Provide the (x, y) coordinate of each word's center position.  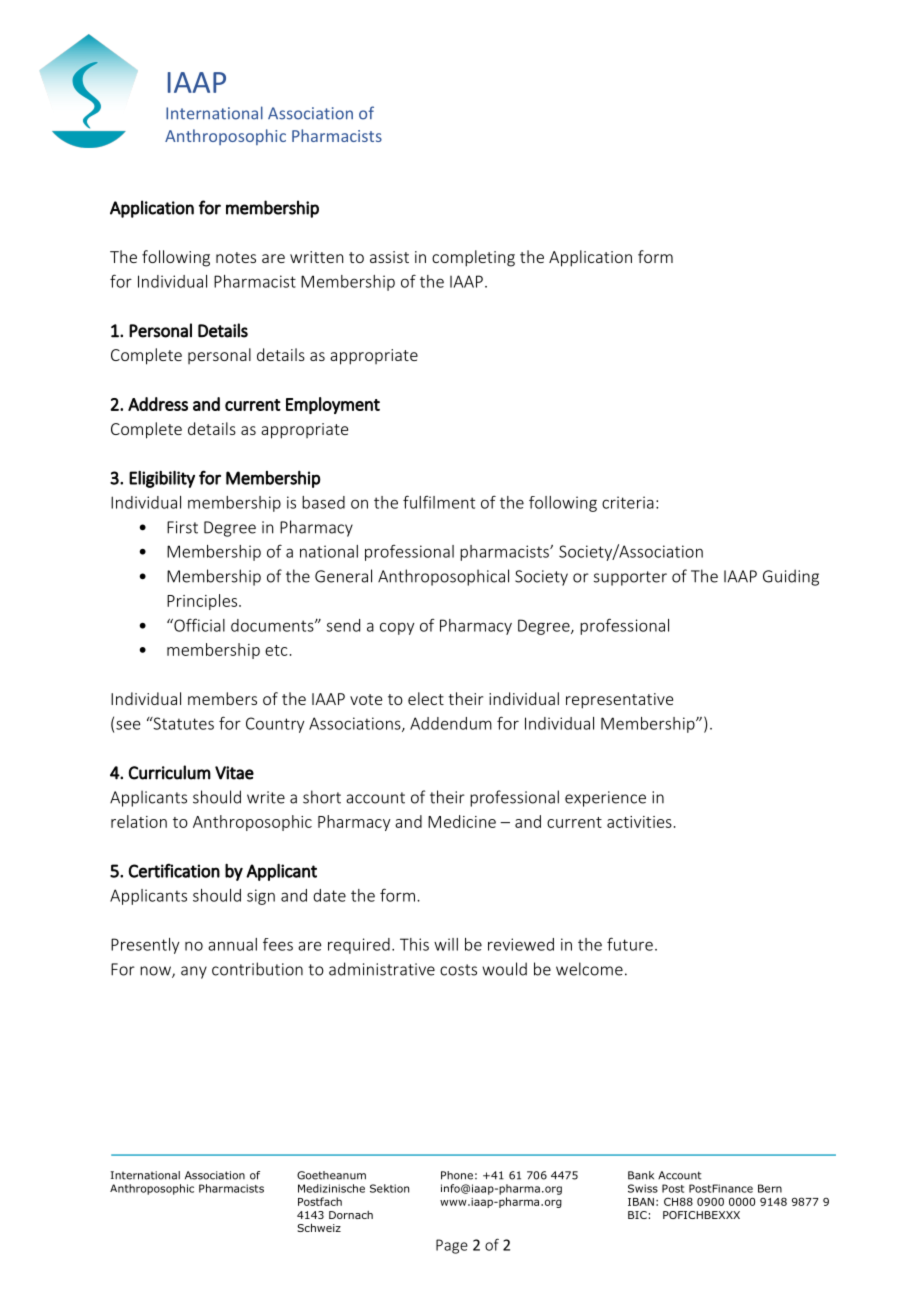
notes (236, 257)
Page (452, 1246)
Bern (770, 1188)
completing (473, 258)
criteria (628, 502)
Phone (457, 1175)
